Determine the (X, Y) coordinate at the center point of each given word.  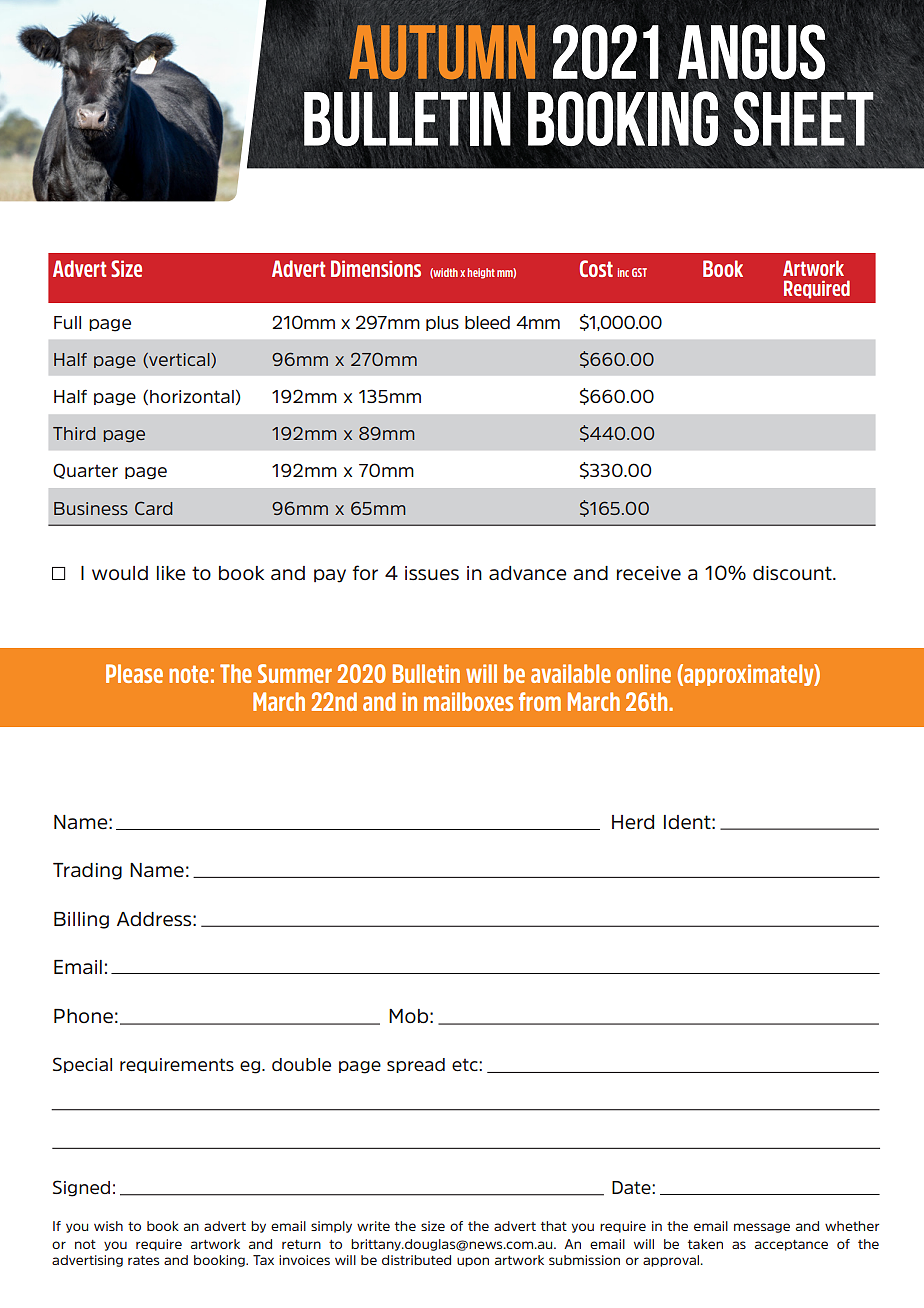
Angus (751, 52)
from (540, 701)
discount (793, 573)
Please (134, 673)
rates (143, 1260)
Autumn (442, 52)
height (481, 273)
